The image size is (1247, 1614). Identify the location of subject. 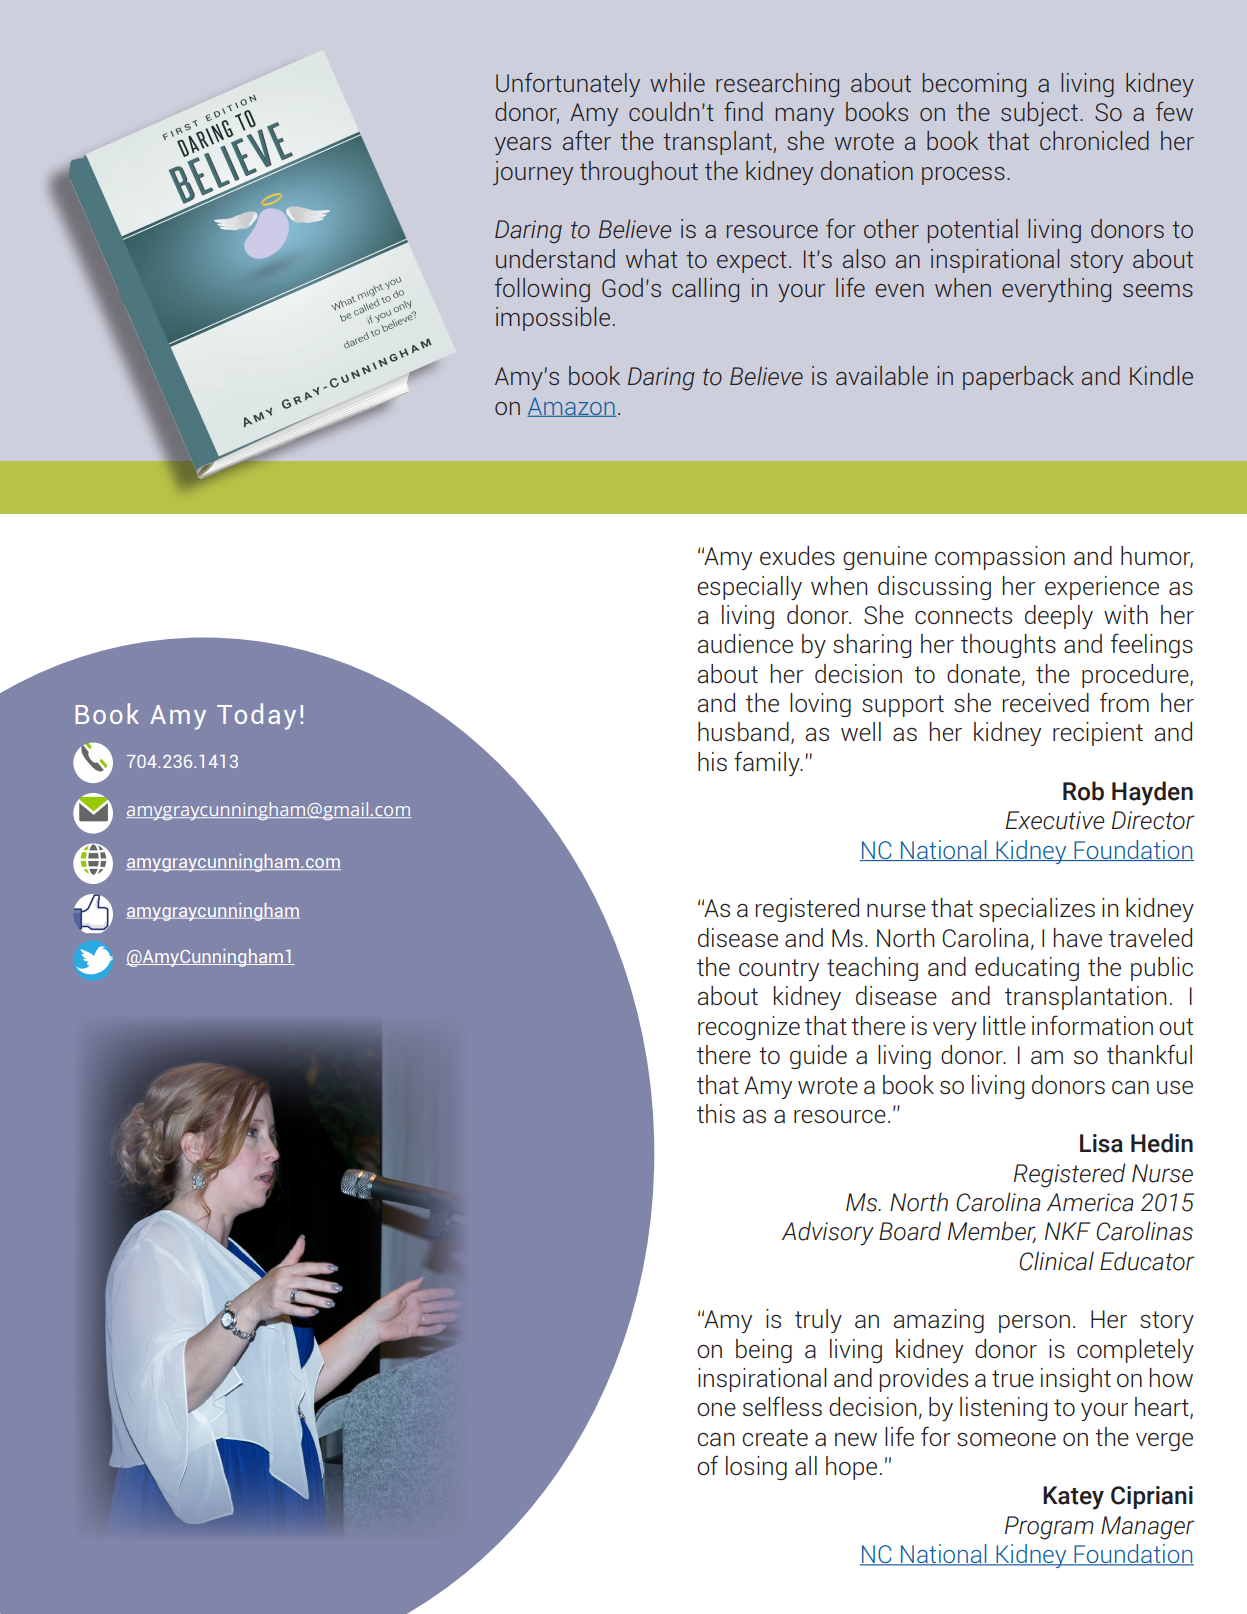
(1039, 114).
